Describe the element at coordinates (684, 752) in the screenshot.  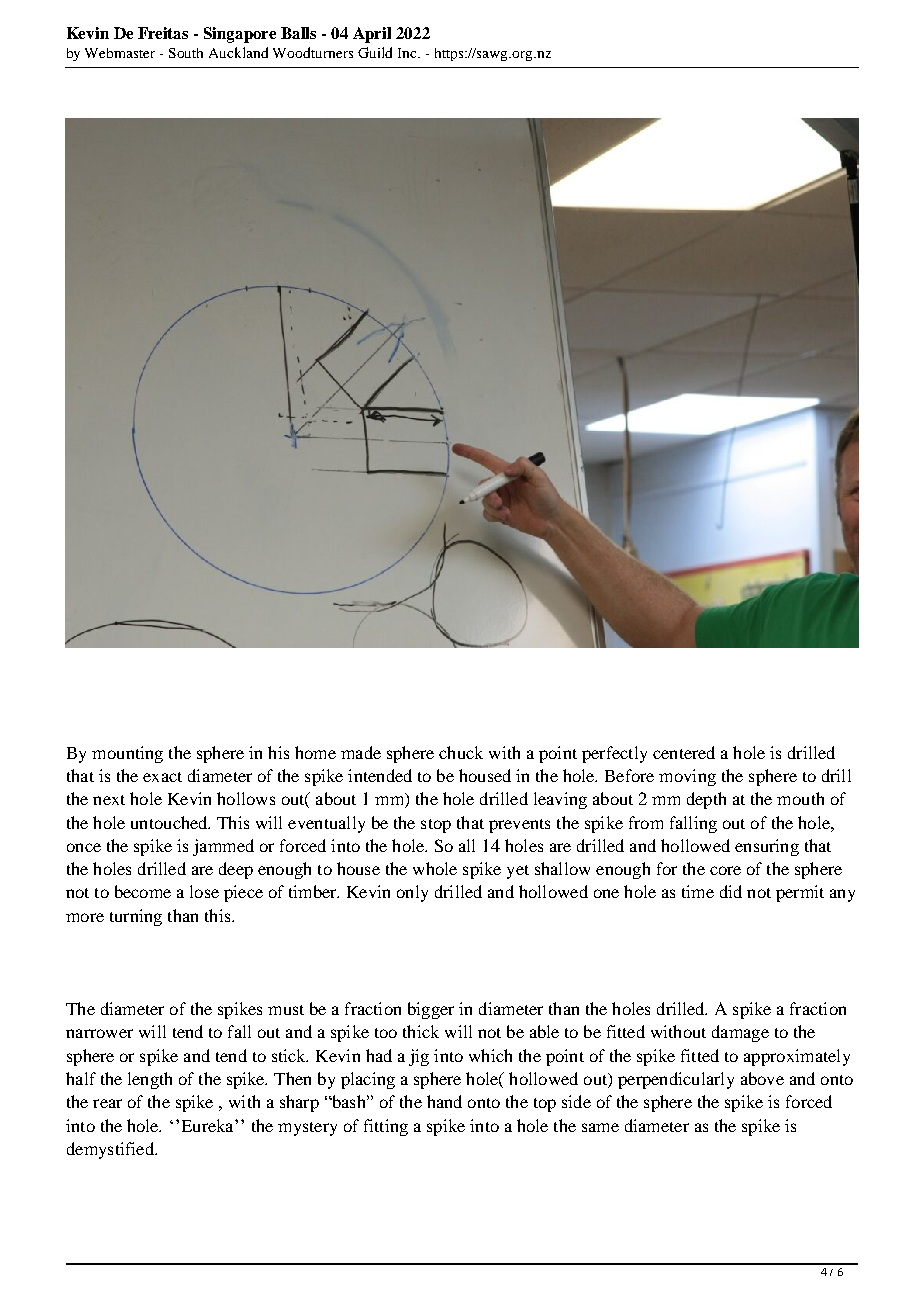
I see `centered` at that location.
